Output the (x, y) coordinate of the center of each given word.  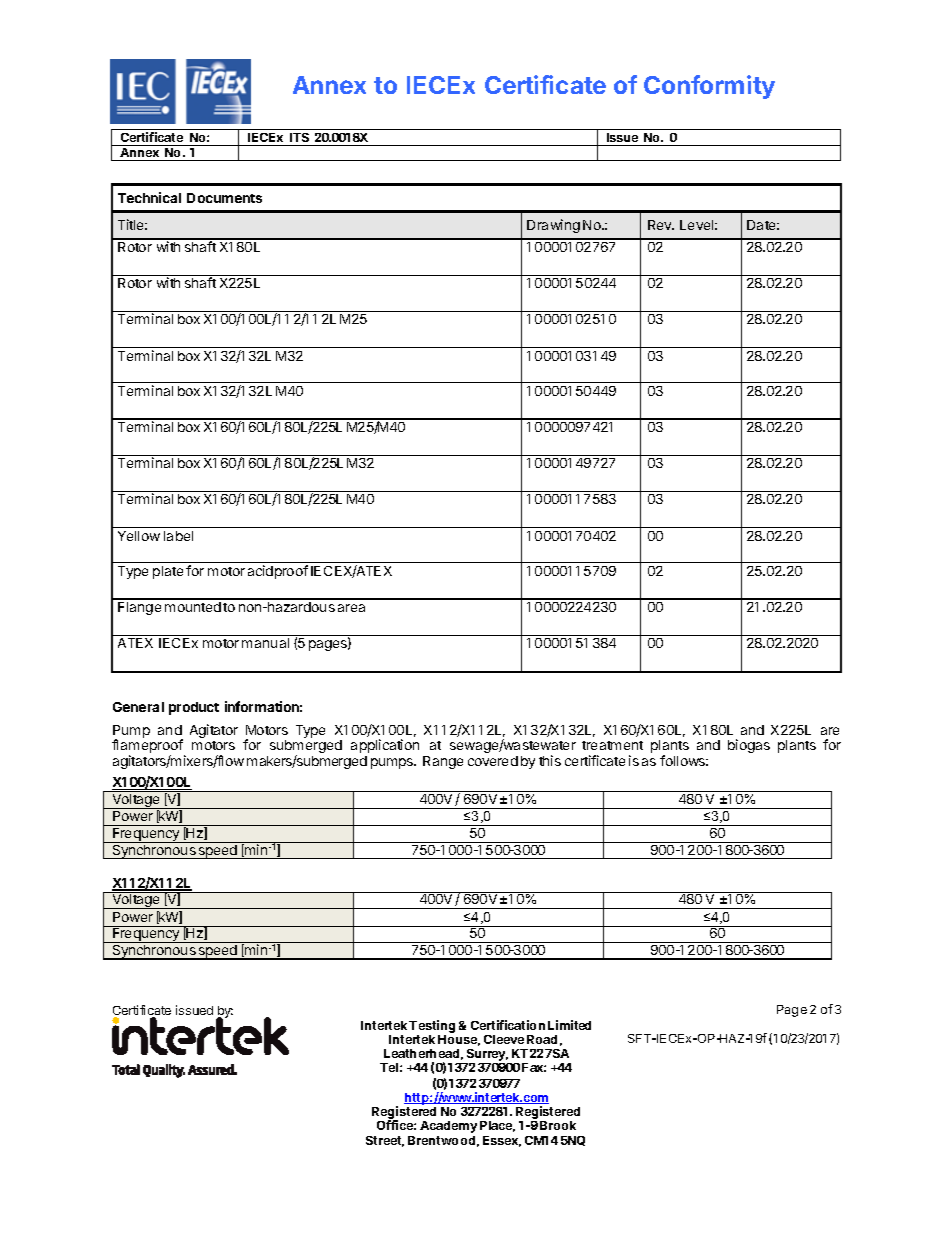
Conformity (709, 87)
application (385, 746)
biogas (749, 746)
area (351, 608)
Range (443, 762)
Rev (661, 225)
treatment (612, 745)
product (194, 708)
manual (265, 643)
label (178, 536)
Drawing (553, 226)
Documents (224, 198)
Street (385, 1141)
